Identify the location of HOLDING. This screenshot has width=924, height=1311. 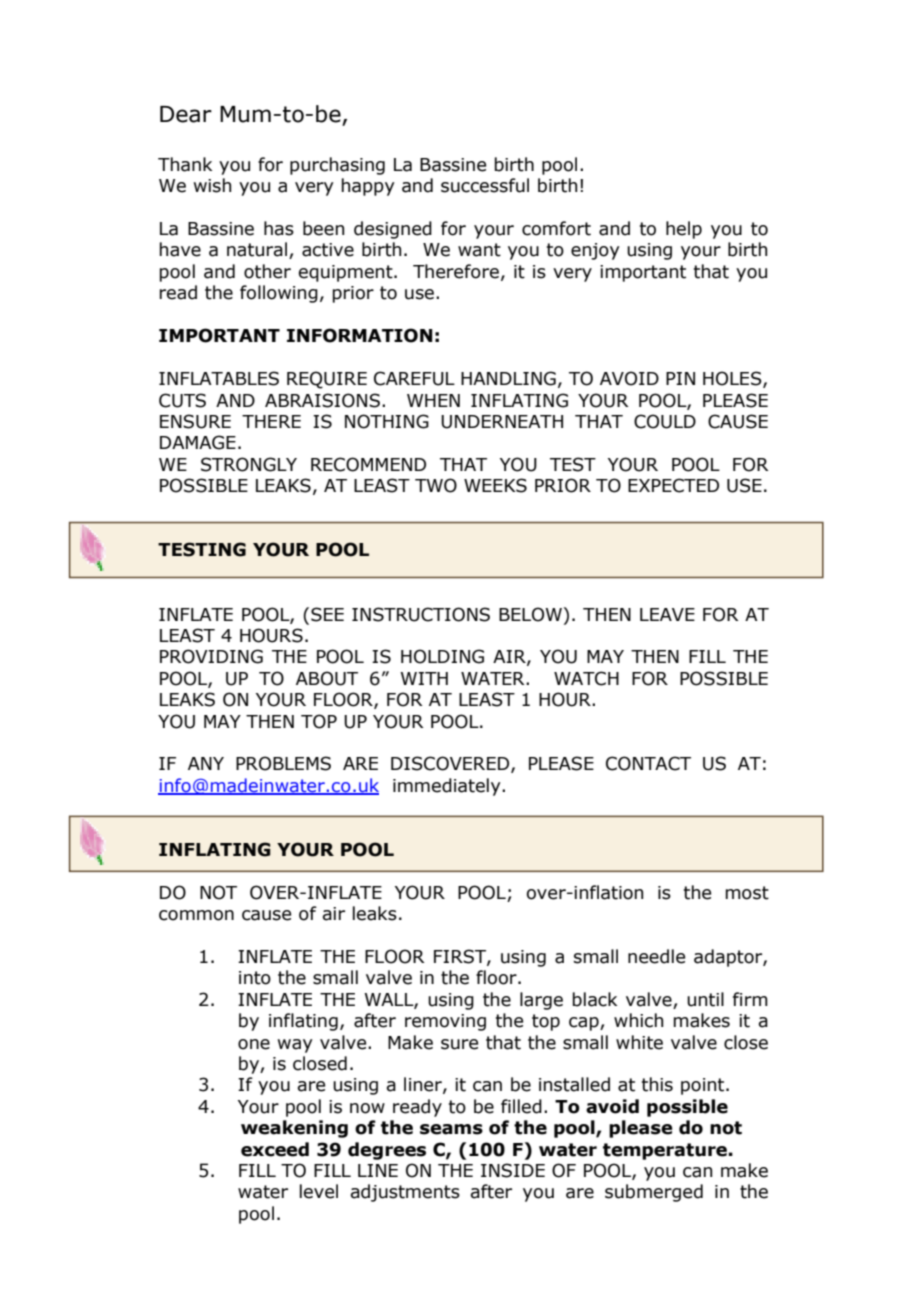
(442, 656).
